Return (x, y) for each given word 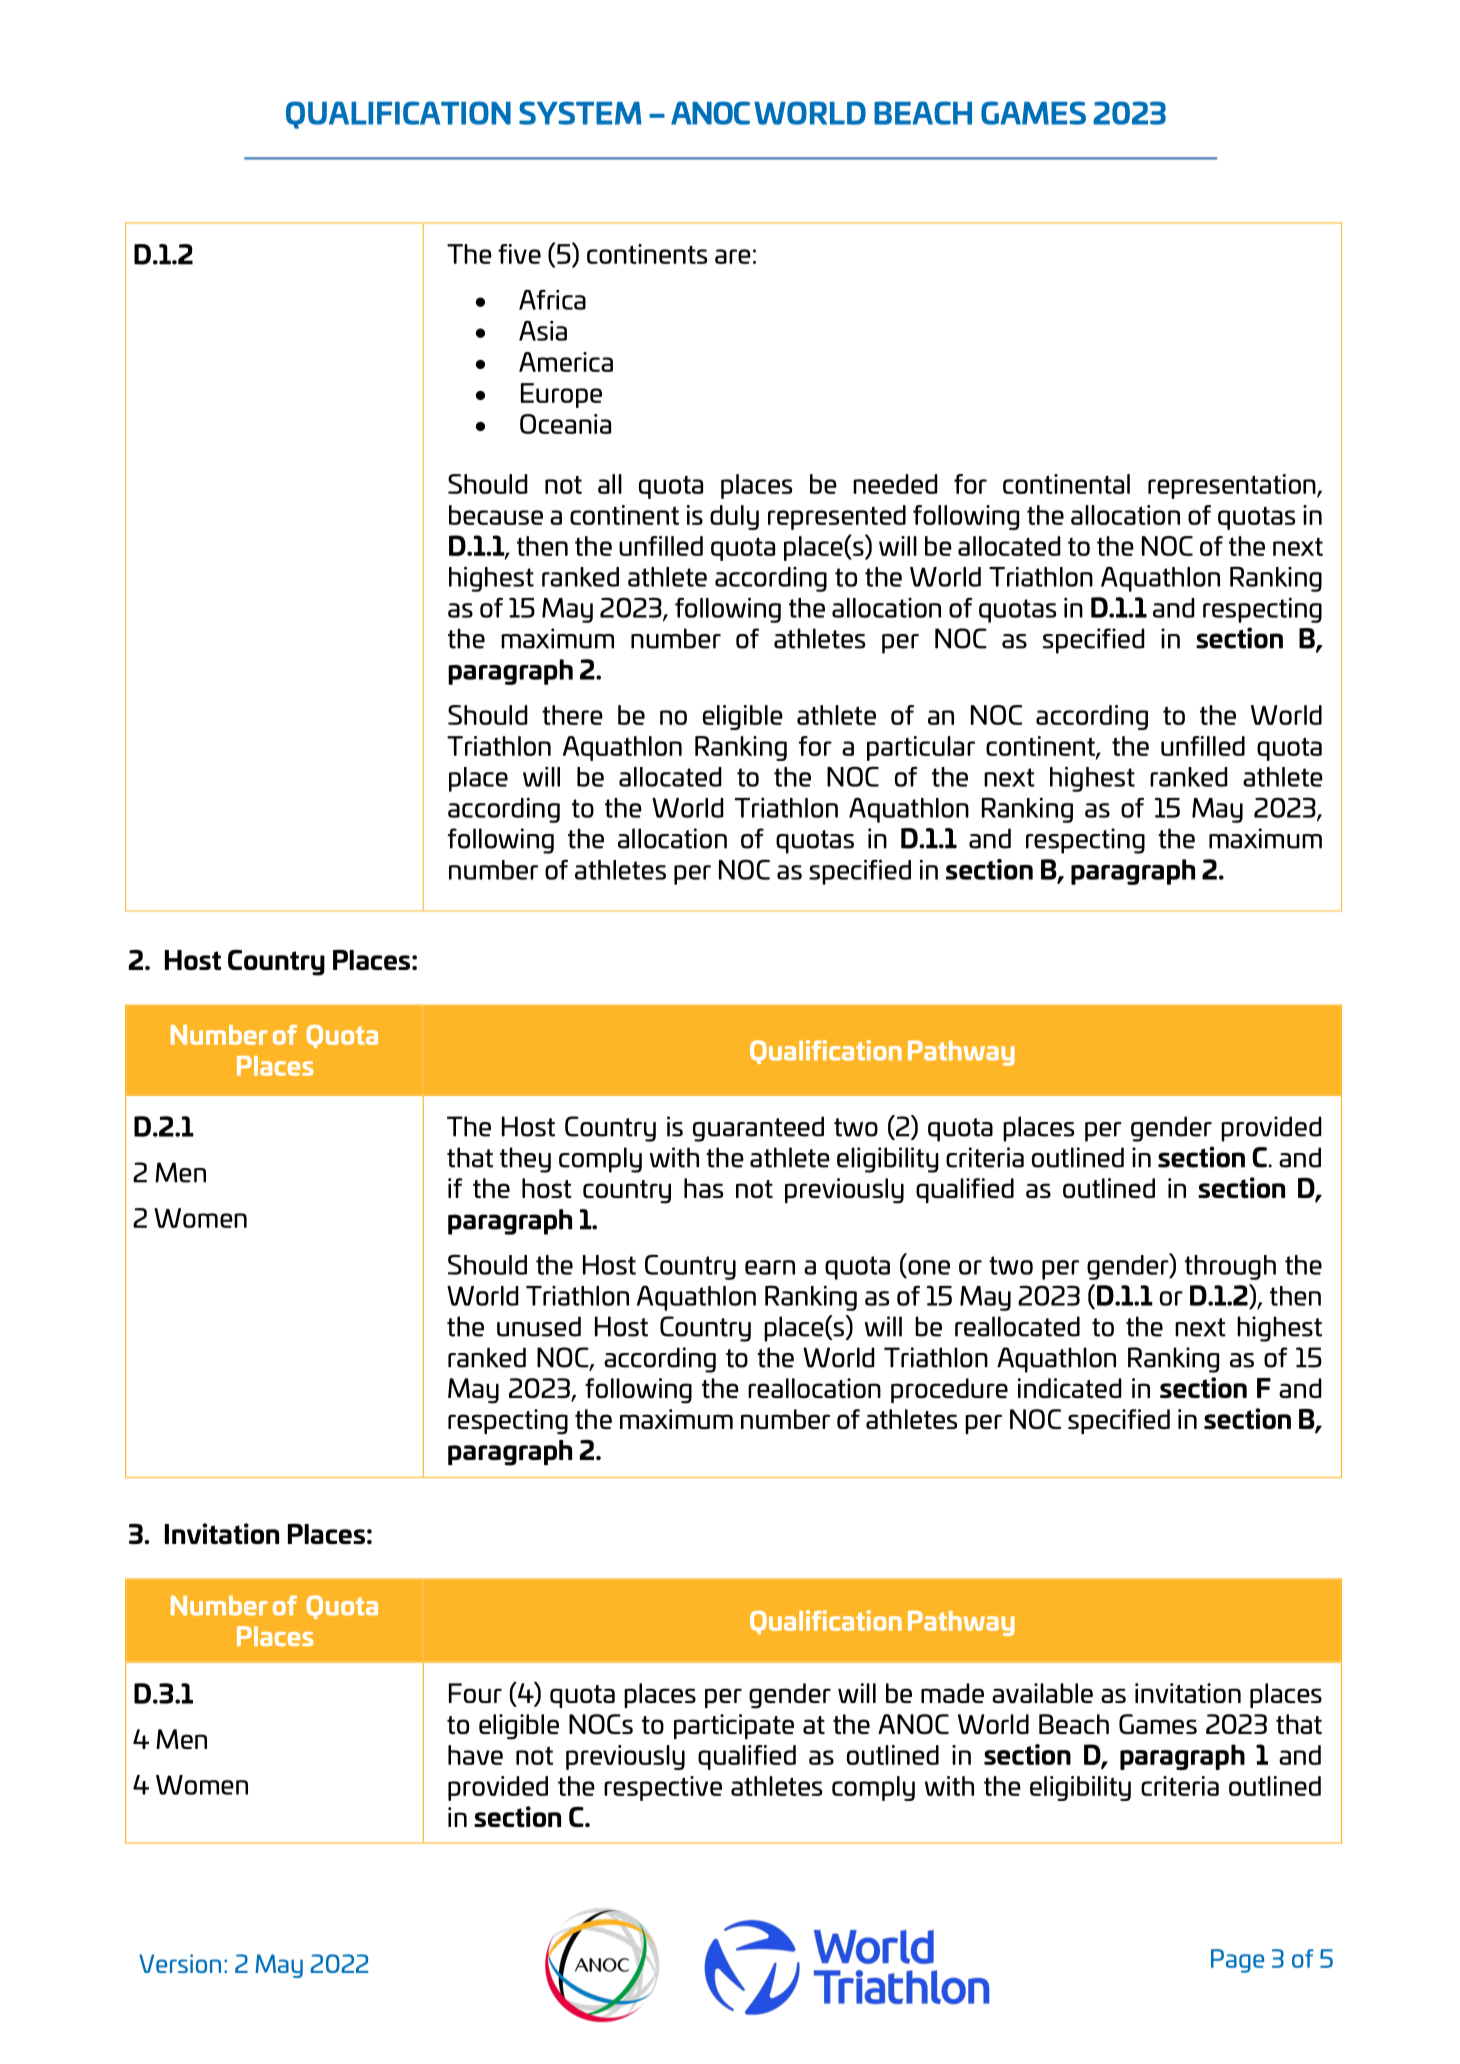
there (572, 715)
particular (921, 748)
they (525, 1160)
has (703, 1188)
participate (734, 1726)
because (496, 515)
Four (475, 1693)
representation (1233, 486)
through (1230, 1267)
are (733, 256)
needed (895, 484)
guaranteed (758, 1129)
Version (180, 1963)
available (1042, 1693)
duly (734, 517)
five (519, 254)
